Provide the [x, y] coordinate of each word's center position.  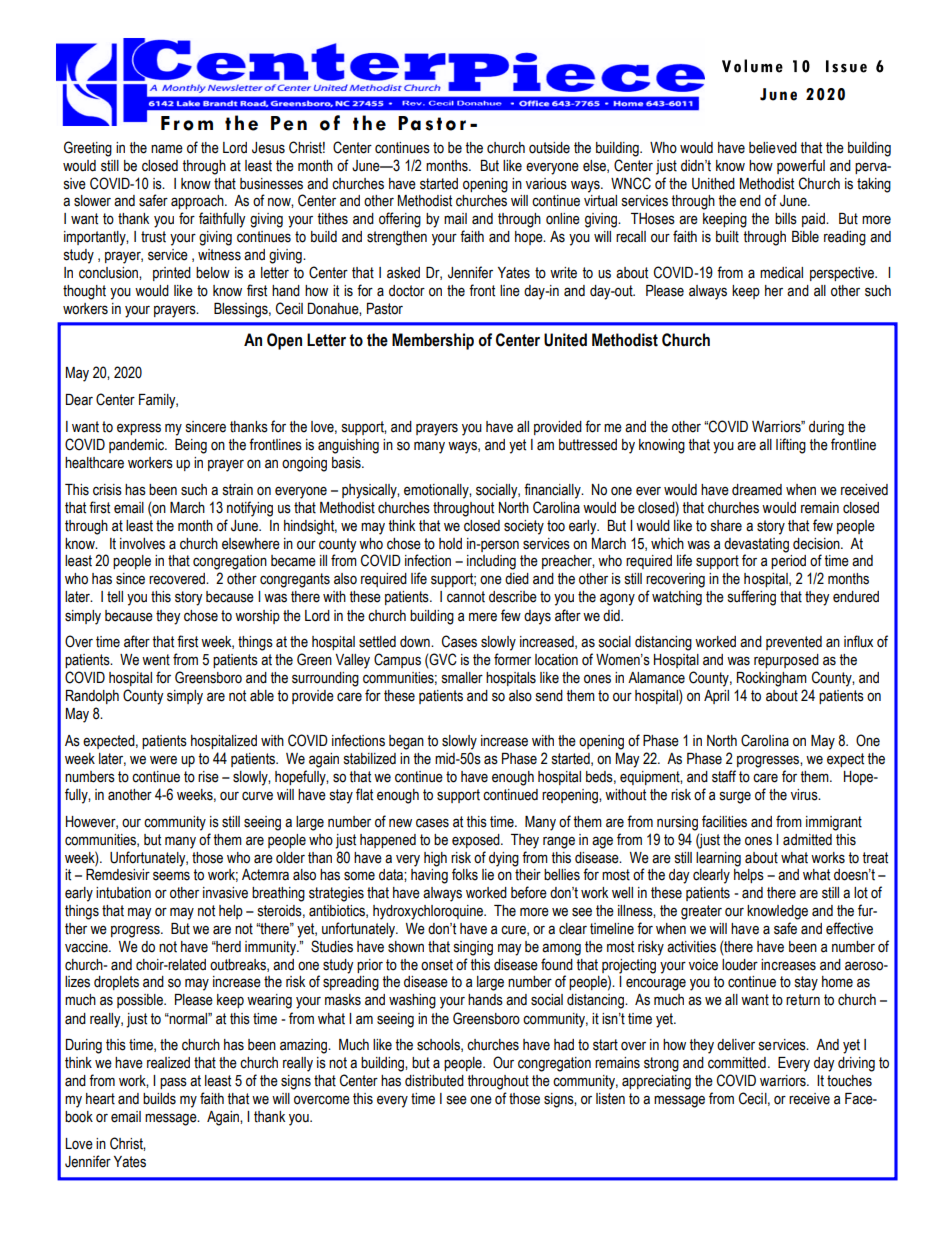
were [163, 760]
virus [805, 795]
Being [191, 446]
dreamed [757, 490]
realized [168, 1063]
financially [553, 491]
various [546, 184]
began [406, 742]
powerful [801, 166]
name [167, 149]
